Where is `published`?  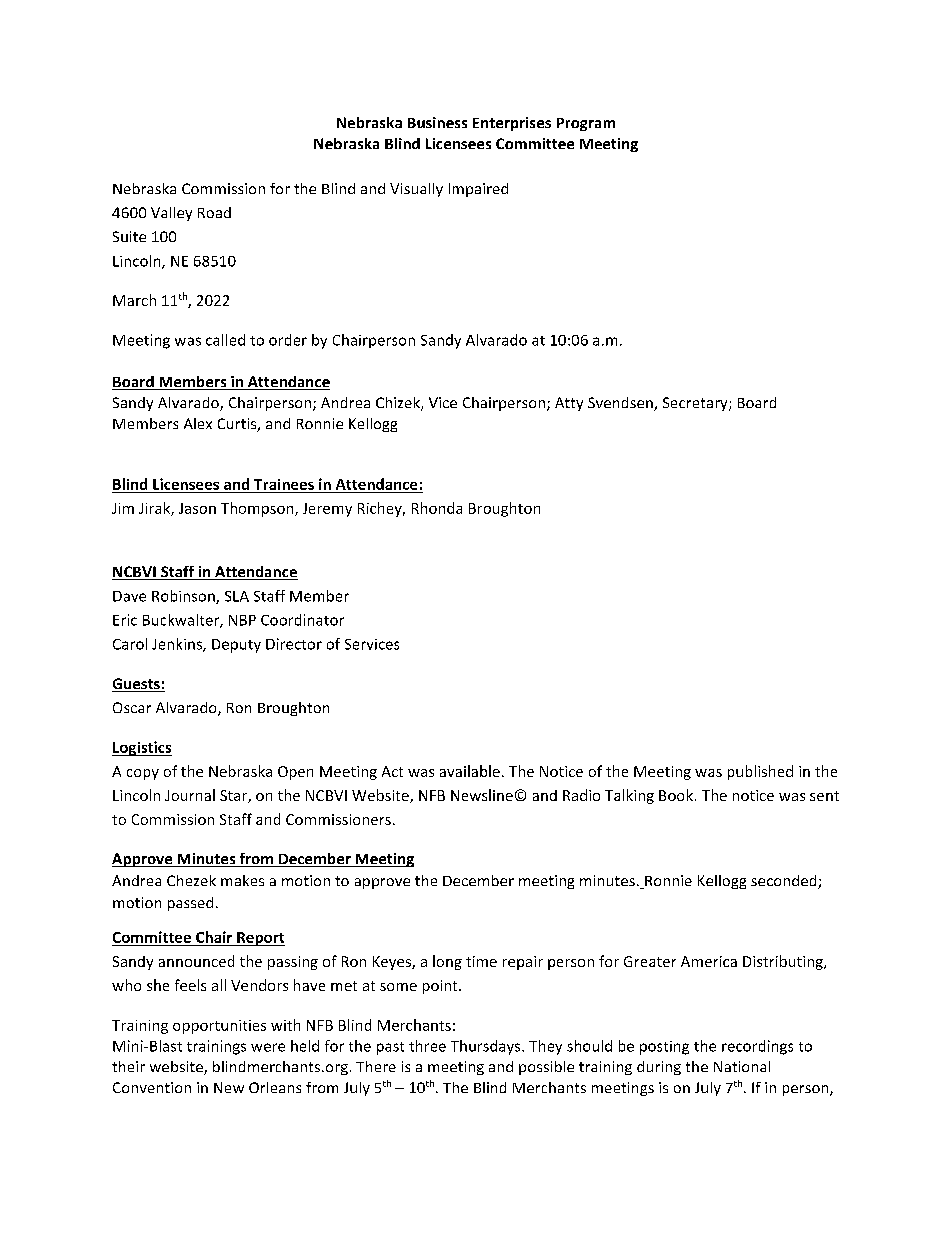
published is located at coordinates (760, 772).
